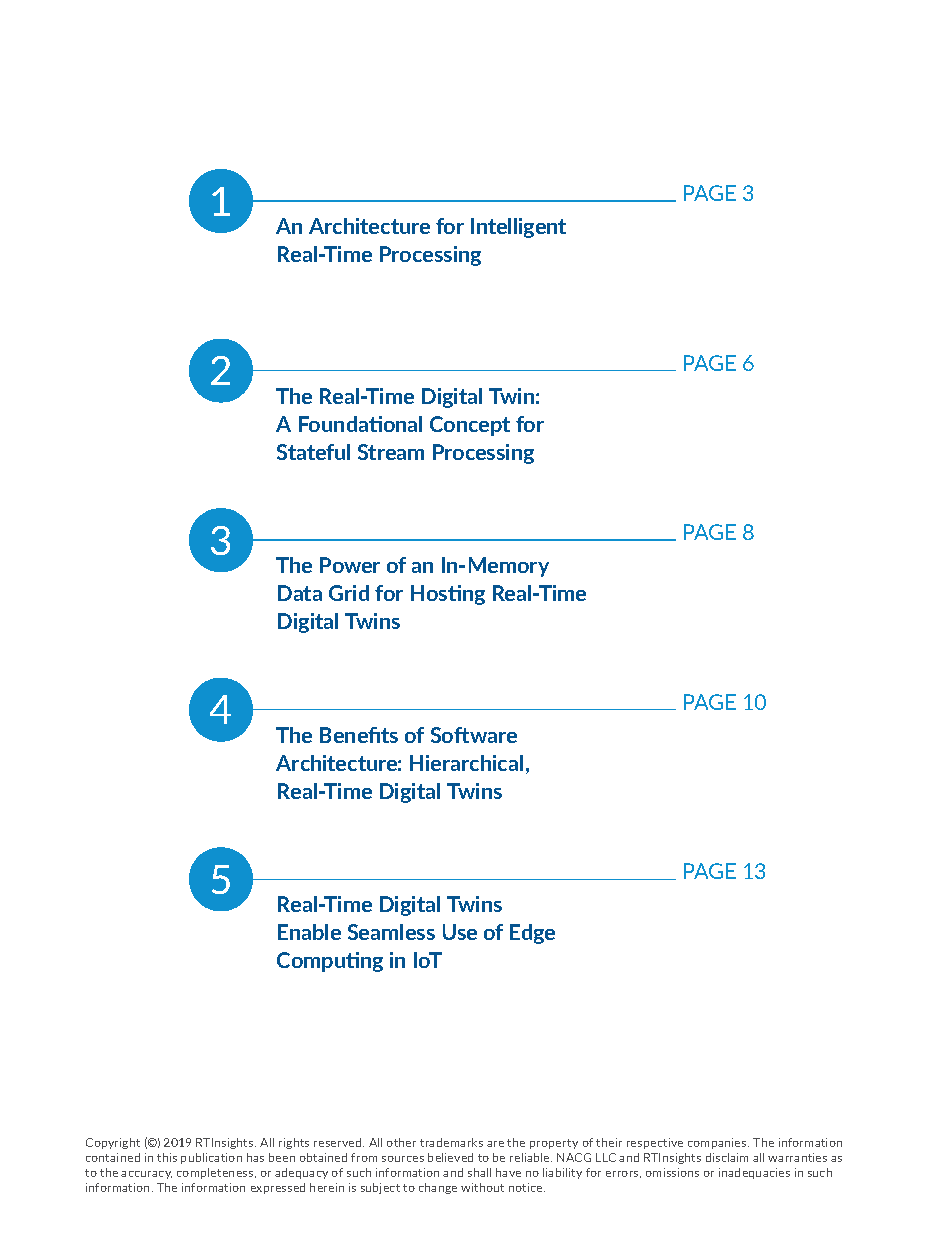 This document has width=952, height=1233. I want to click on Intelligent, so click(518, 228).
